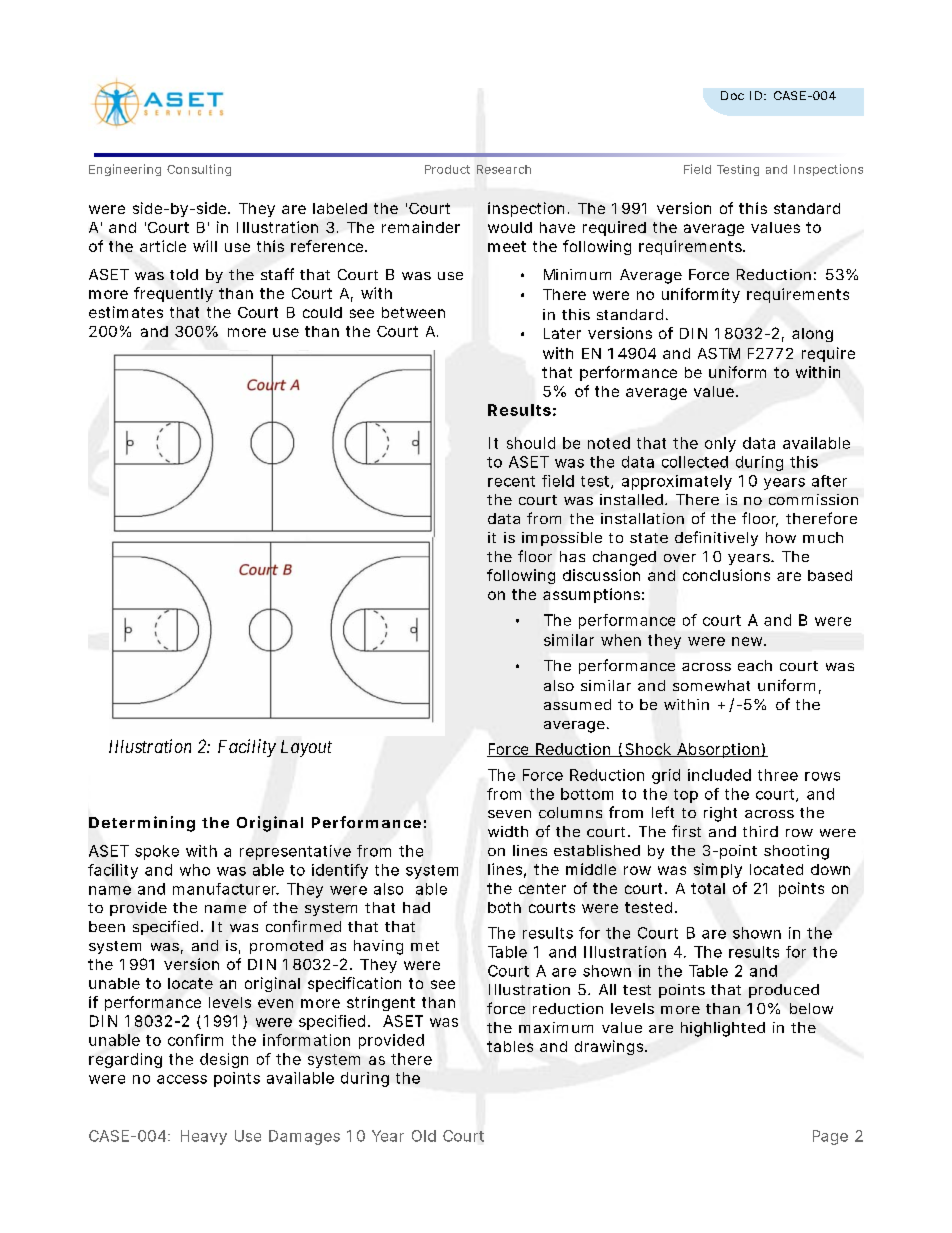 This image has width=952, height=1233. What do you see at coordinates (306, 748) in the image?
I see `Layout` at bounding box center [306, 748].
